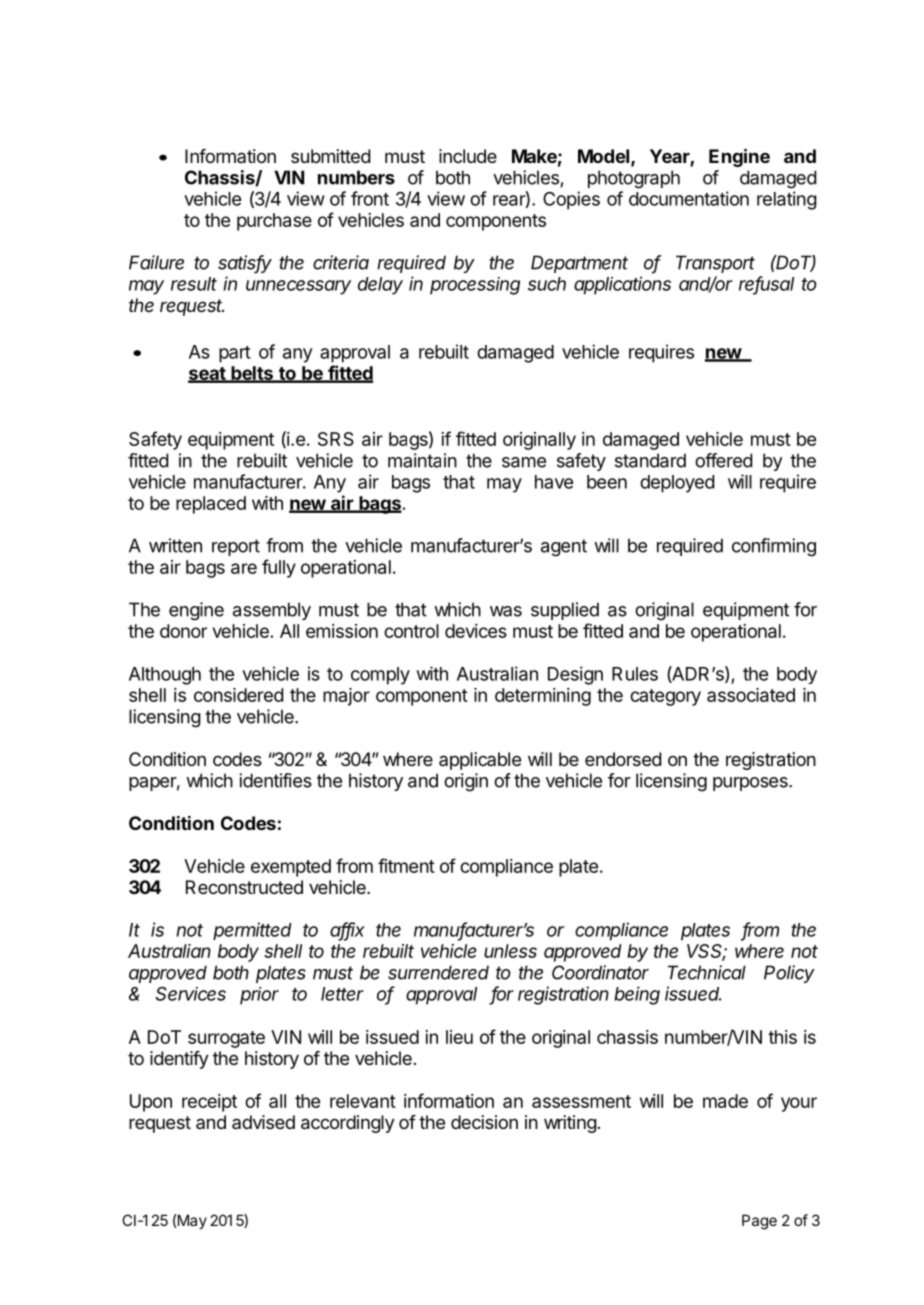 The width and height of the page is (924, 1305). What do you see at coordinates (274, 222) in the page?
I see `purchase` at bounding box center [274, 222].
